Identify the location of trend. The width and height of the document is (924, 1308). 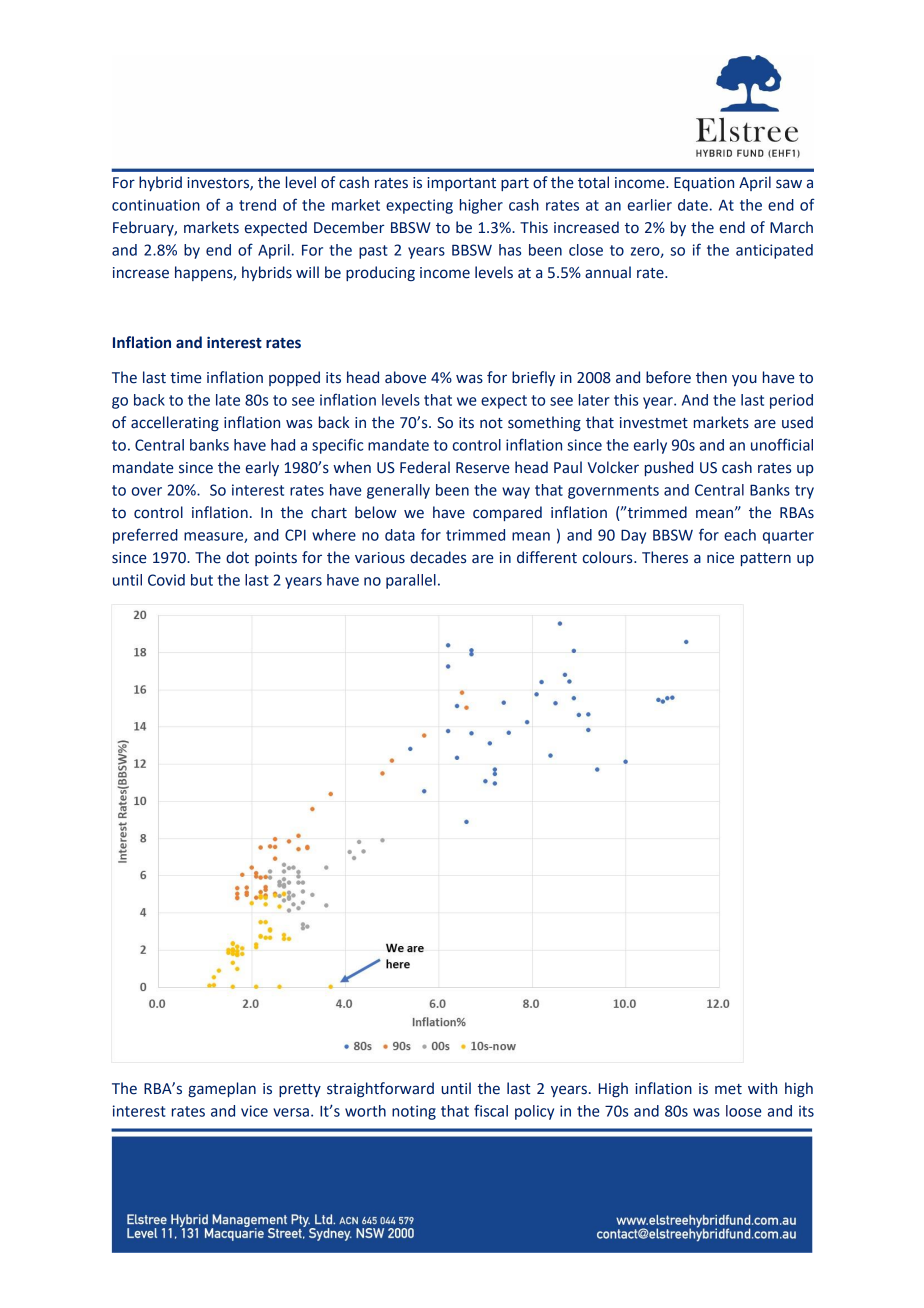
(257, 205).
